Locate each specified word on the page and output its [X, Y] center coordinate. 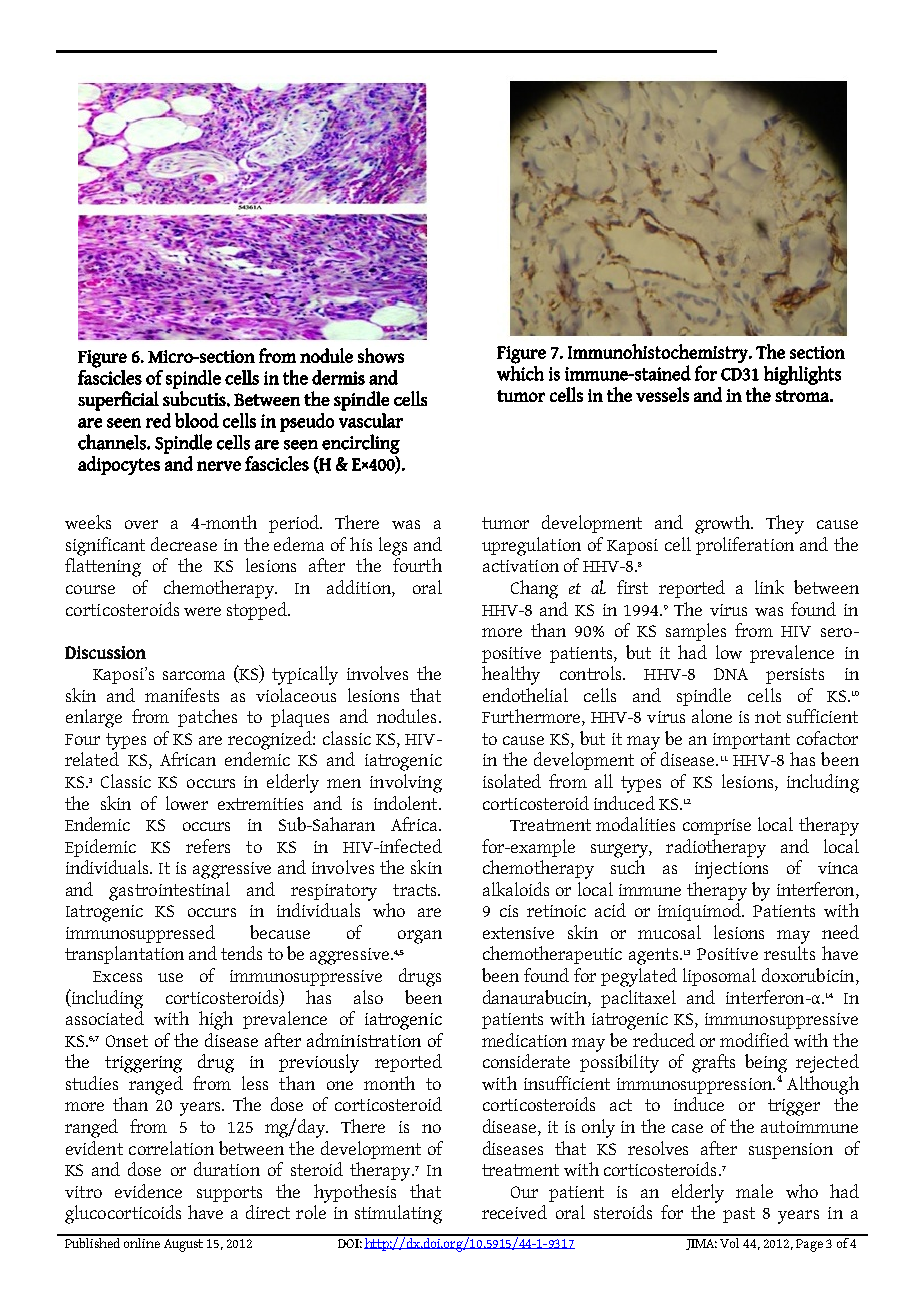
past [739, 1215]
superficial [118, 401]
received [514, 1212]
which [520, 372]
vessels [662, 394]
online [143, 1241]
